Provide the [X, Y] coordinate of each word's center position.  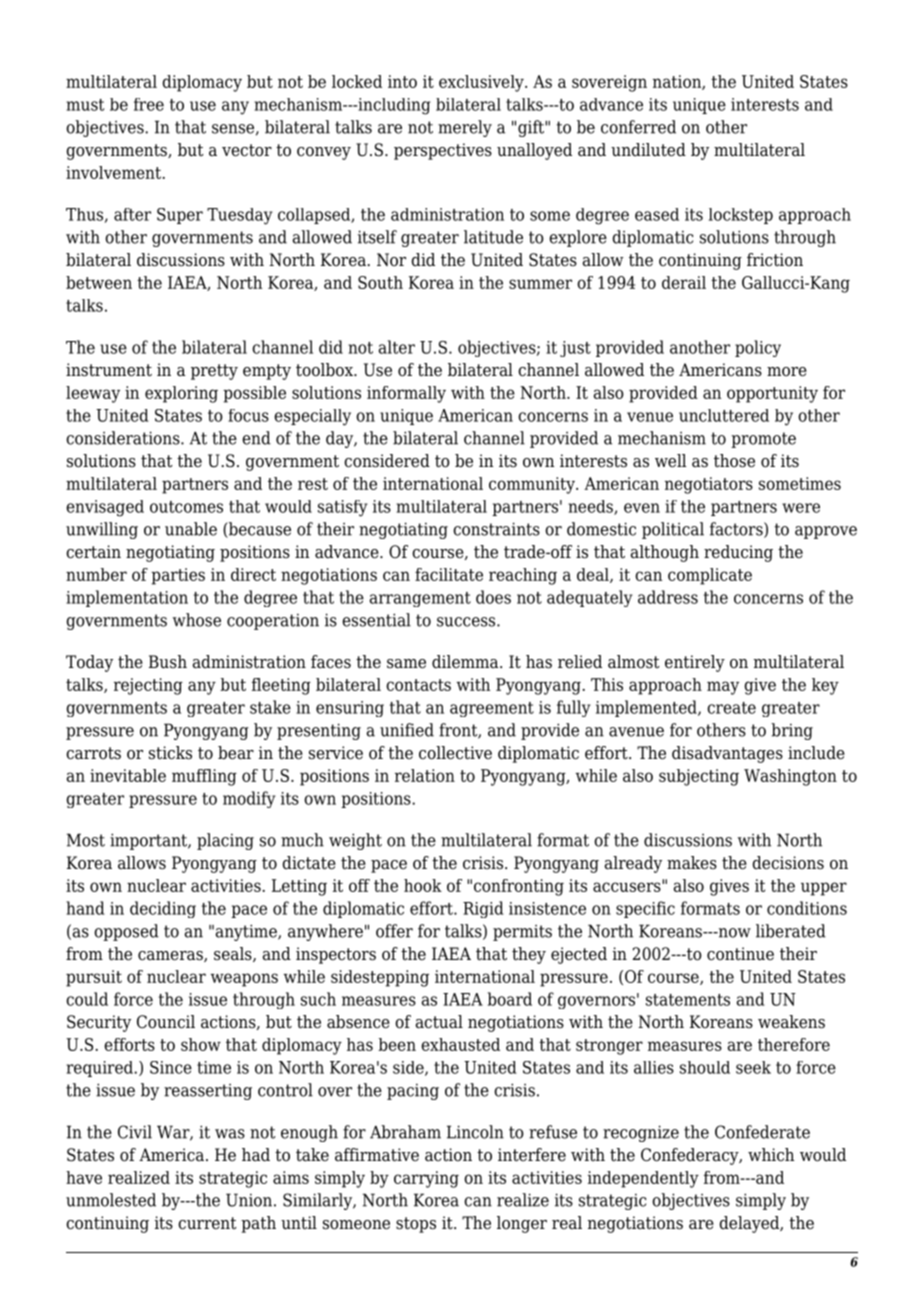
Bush [168, 662]
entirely [695, 663]
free [149, 104]
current [207, 1223]
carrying [426, 1179]
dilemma [466, 662]
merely [465, 128]
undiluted [648, 150]
